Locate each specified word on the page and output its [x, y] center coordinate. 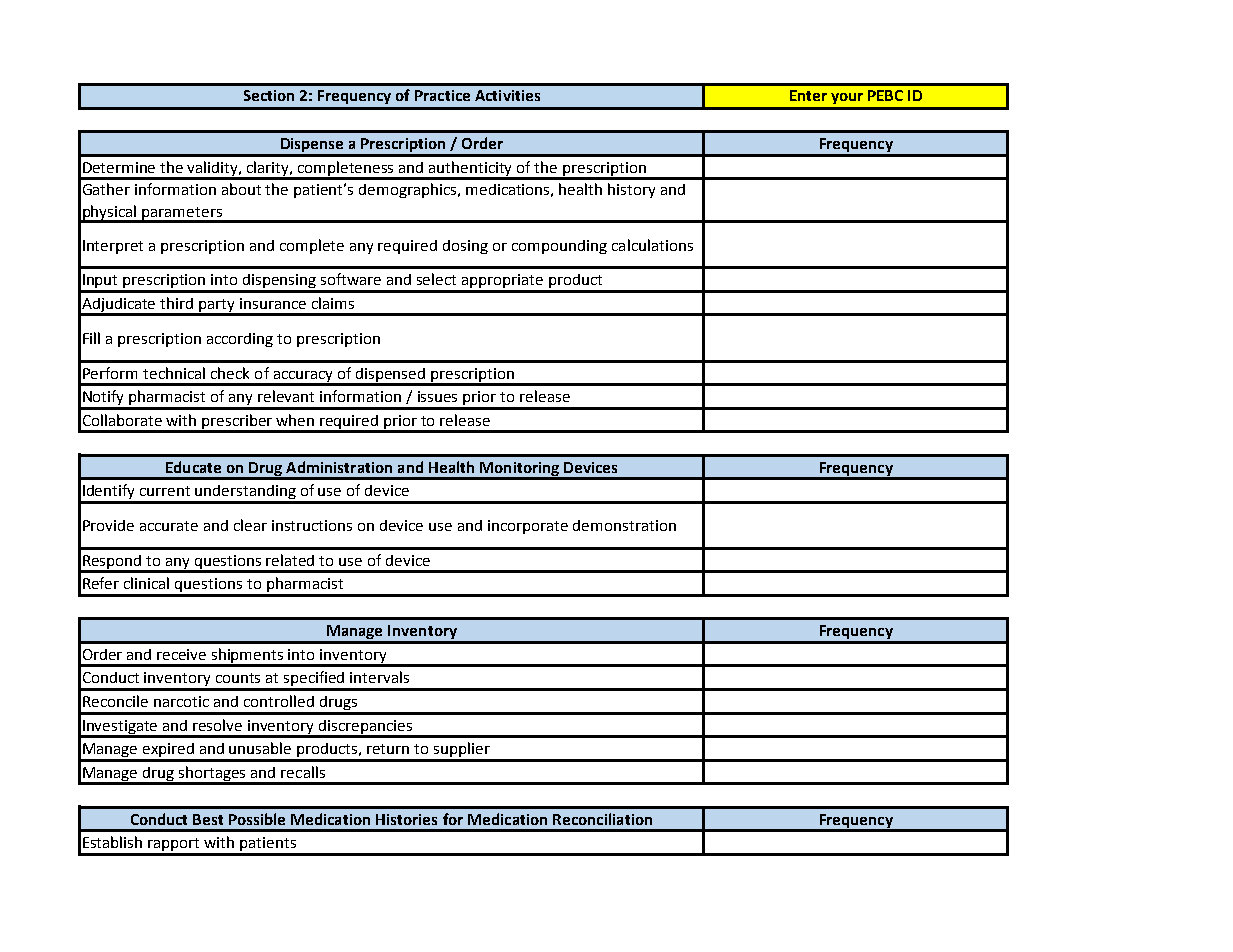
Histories [406, 819]
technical [174, 373]
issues [437, 396]
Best [208, 819]
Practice [442, 95]
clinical [146, 583]
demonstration [624, 525]
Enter [808, 95]
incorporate [528, 527]
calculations [652, 245]
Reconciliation [602, 819]
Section [269, 95]
